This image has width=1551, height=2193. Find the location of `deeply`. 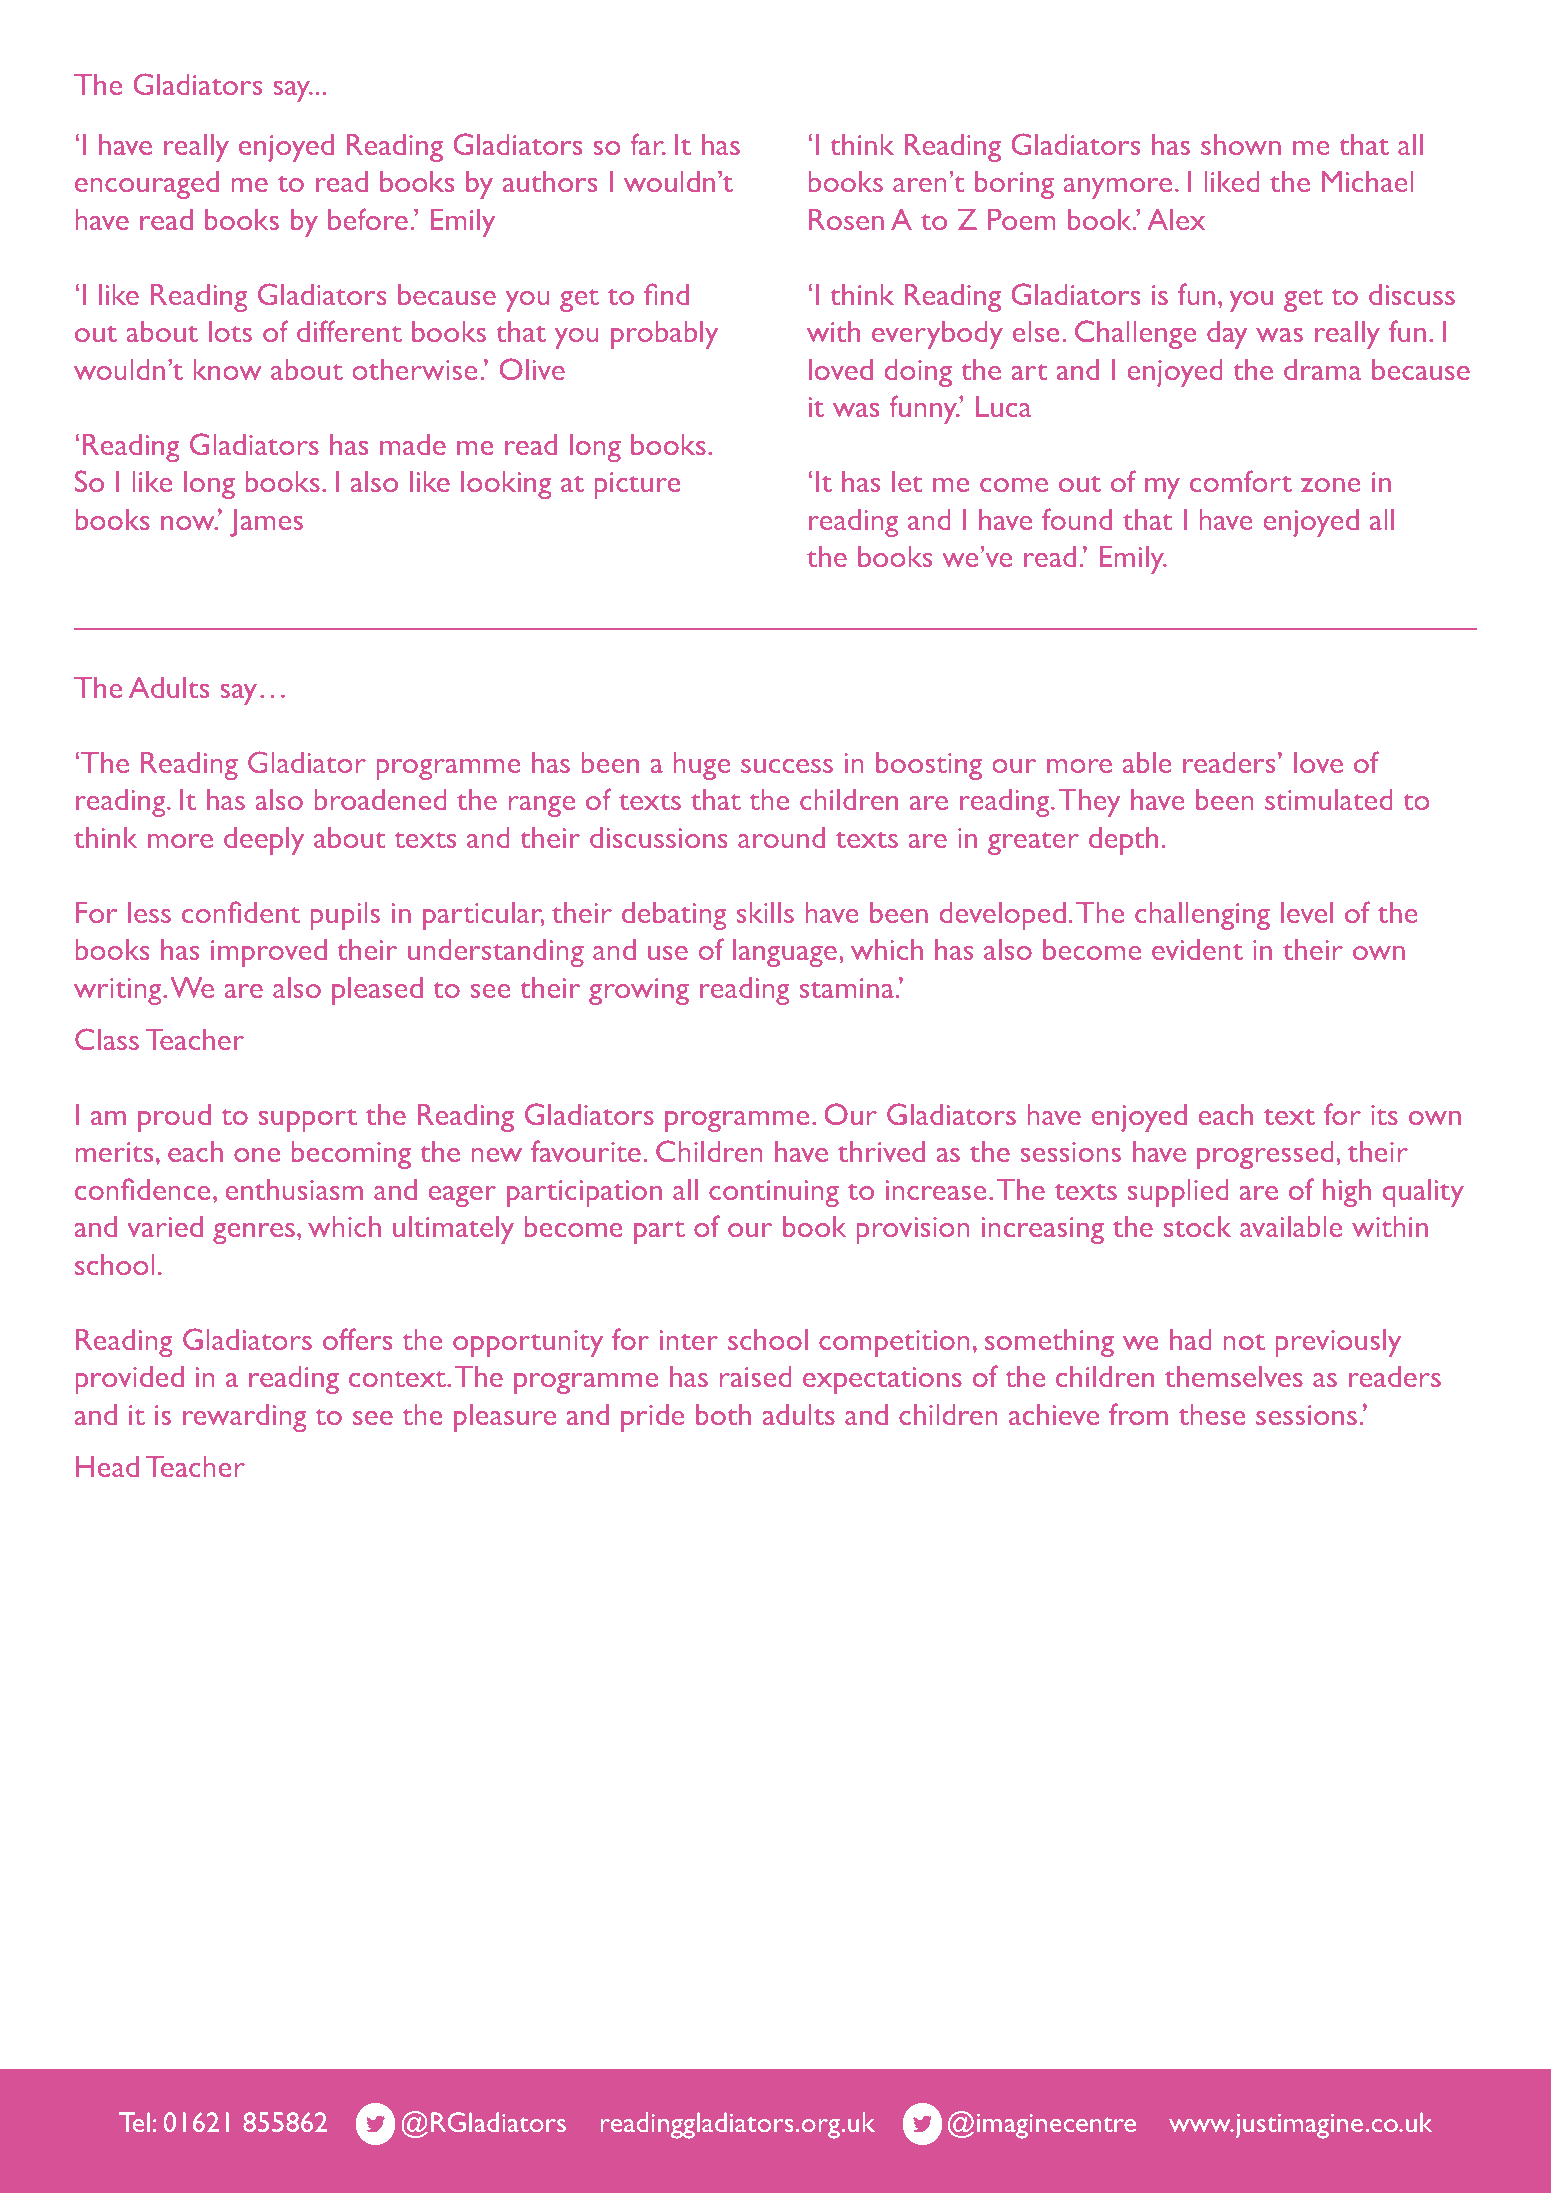

deeply is located at coordinates (264, 841).
